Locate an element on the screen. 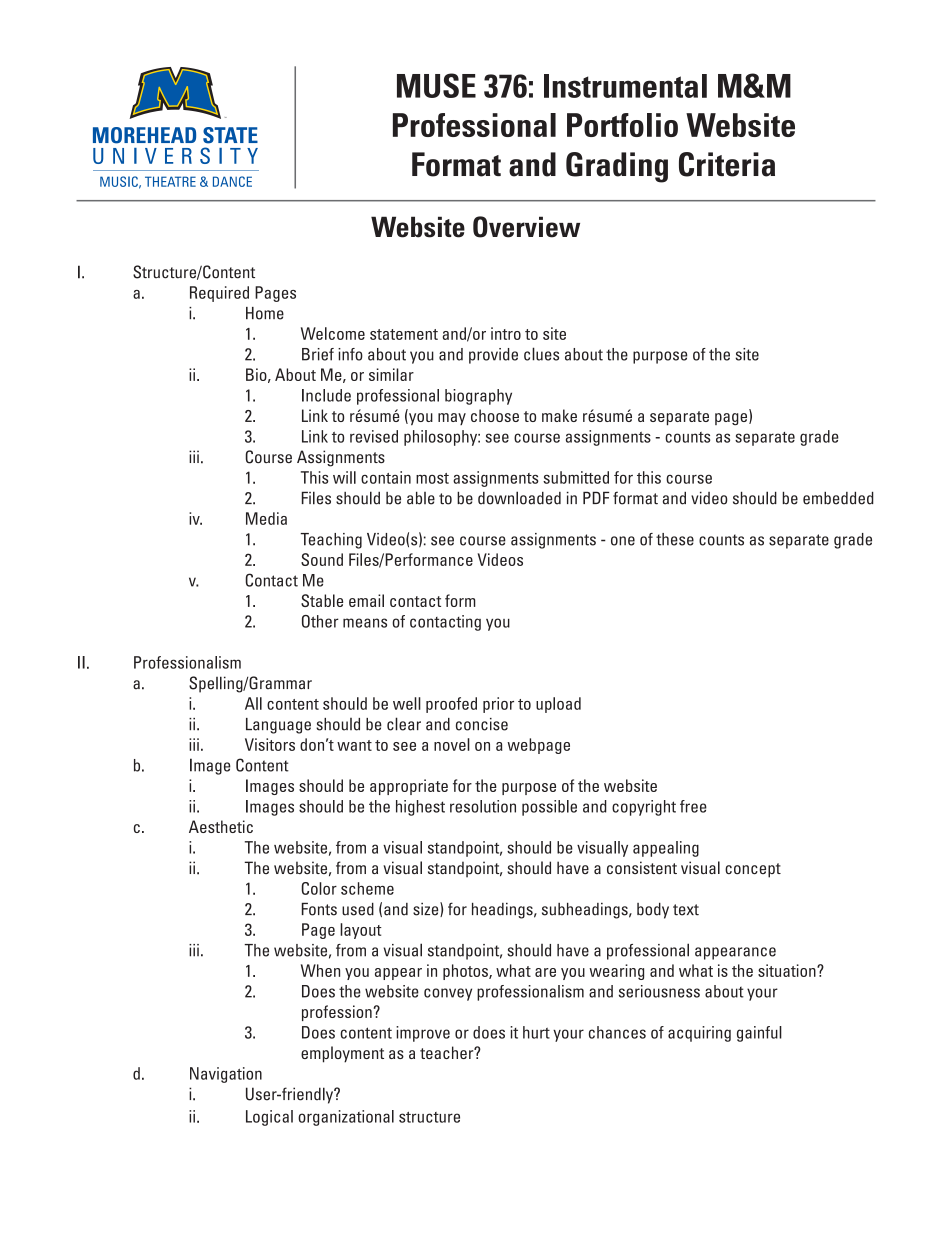 This screenshot has width=952, height=1233. Color is located at coordinates (319, 888).
